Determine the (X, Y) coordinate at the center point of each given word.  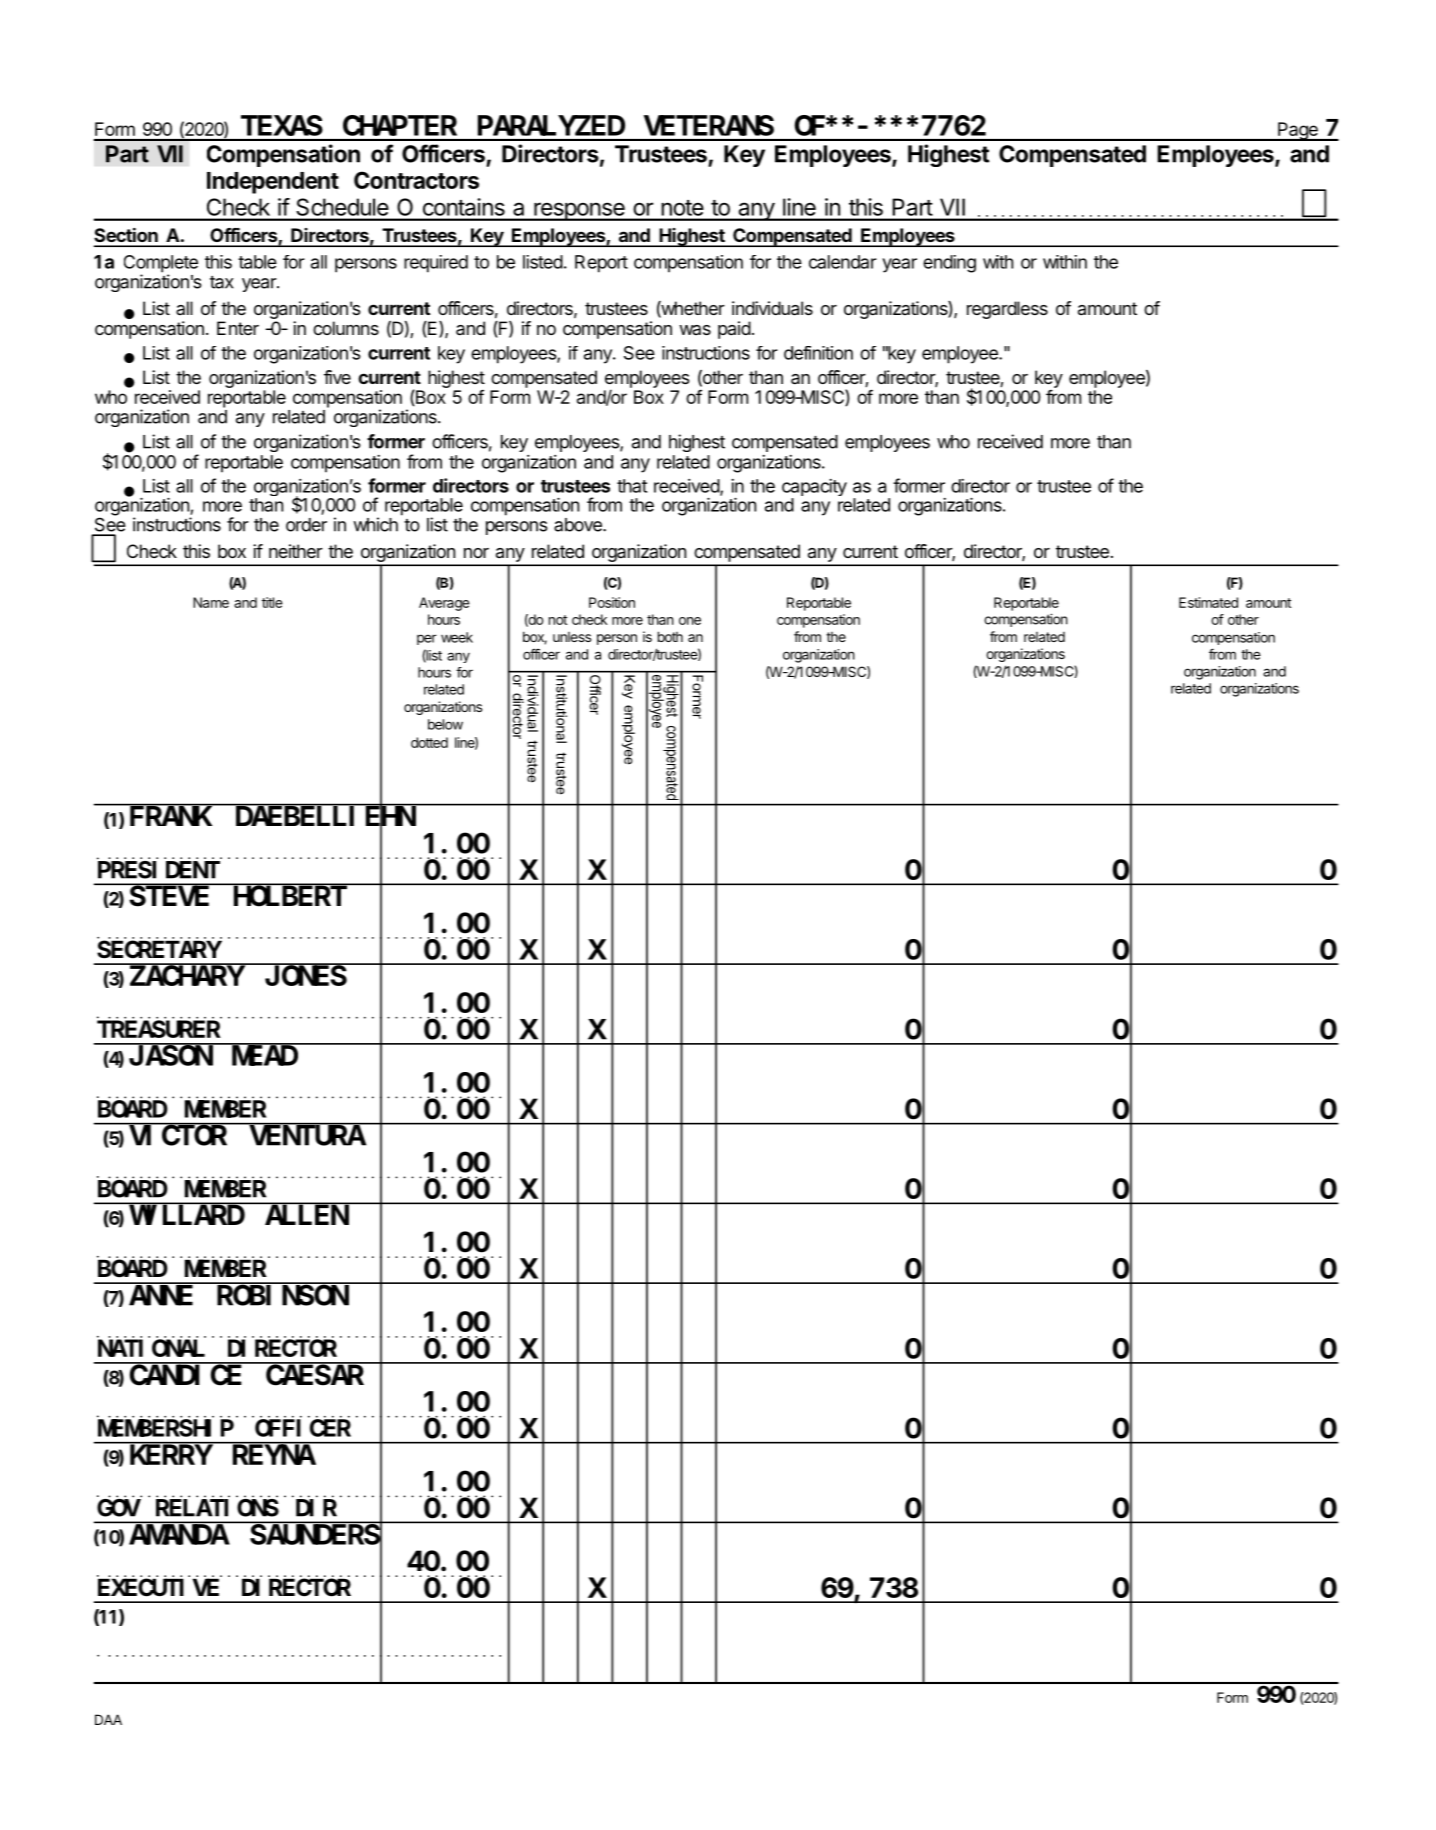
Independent (273, 183)
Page (1298, 131)
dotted (429, 742)
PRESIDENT (159, 870)
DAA (108, 1719)
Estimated (1208, 602)
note (682, 208)
